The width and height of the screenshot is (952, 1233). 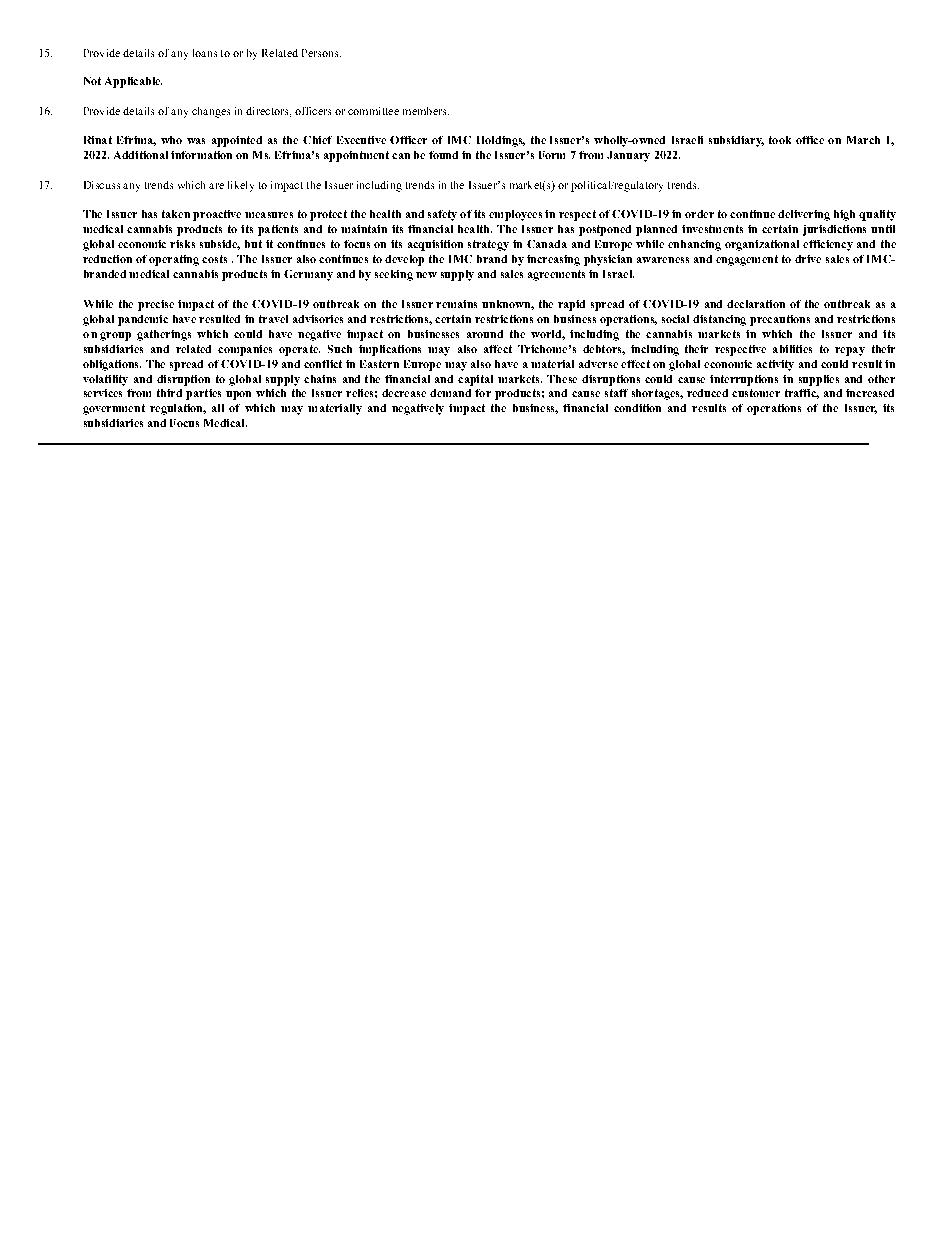 I want to click on took, so click(x=780, y=140).
